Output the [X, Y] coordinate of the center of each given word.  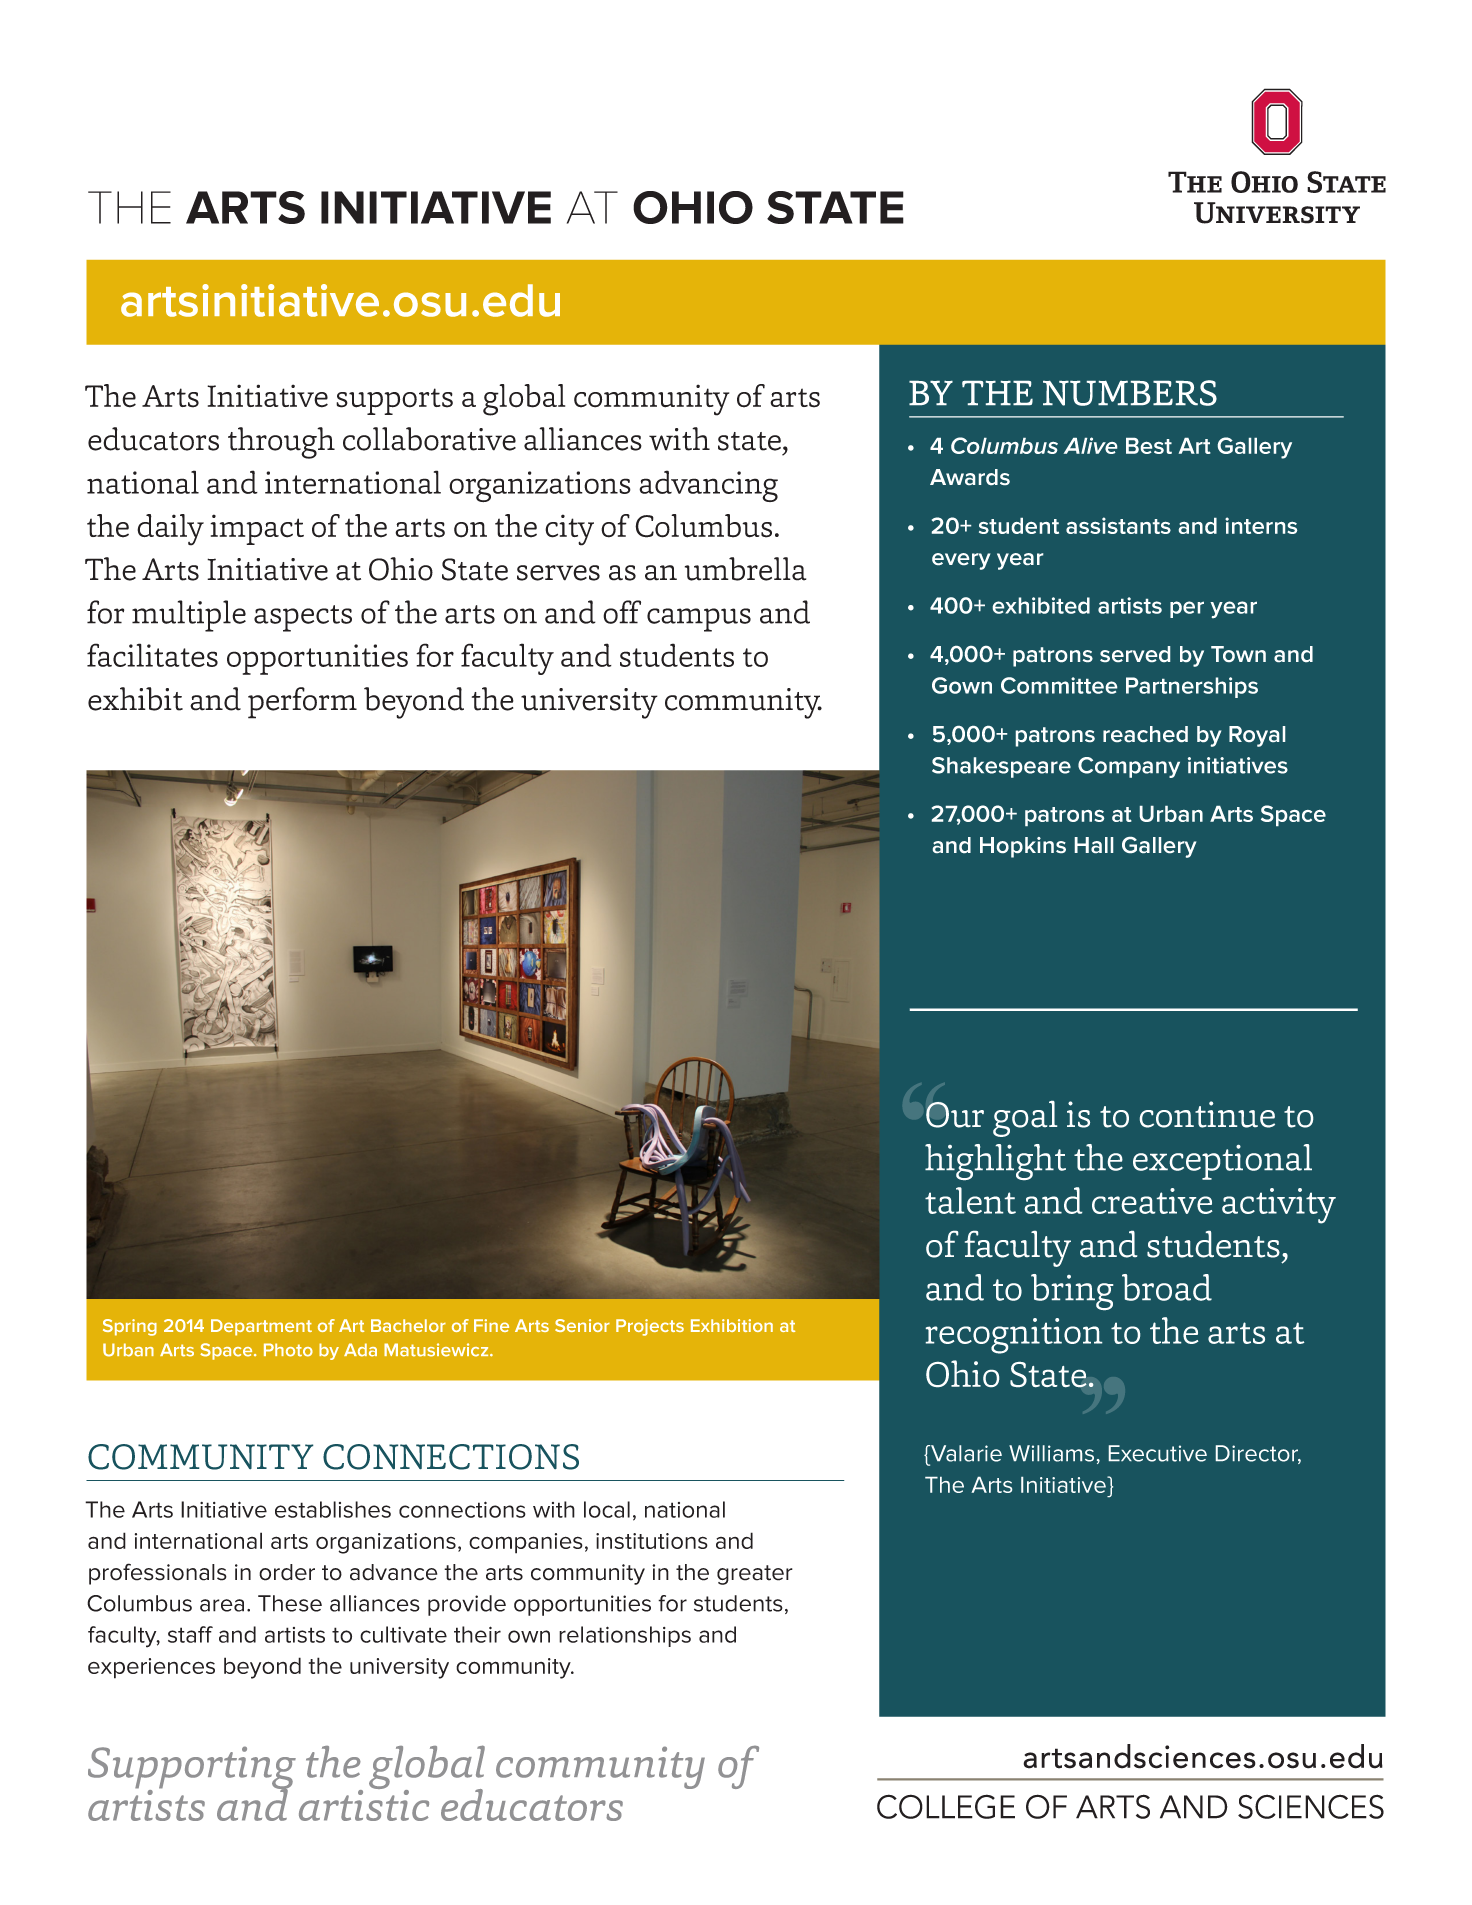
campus [699, 620]
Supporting [192, 1769]
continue [1207, 1114]
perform [302, 703]
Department [261, 1327]
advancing [708, 486]
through [281, 443]
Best [1149, 446]
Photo [288, 1350]
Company [1129, 767]
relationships [625, 1636]
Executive [1158, 1453]
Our [955, 1115]
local [607, 1509]
